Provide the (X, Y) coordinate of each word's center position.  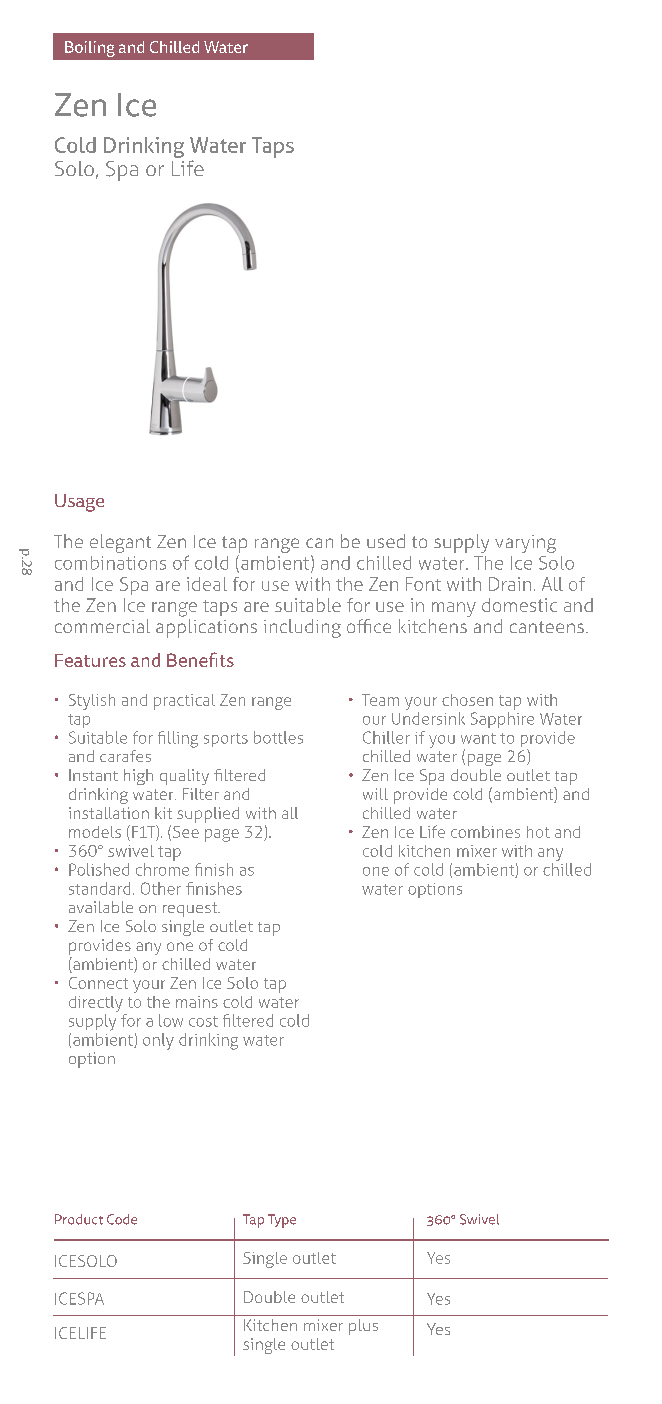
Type (282, 1221)
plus (363, 1327)
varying (525, 544)
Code (122, 1219)
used (386, 541)
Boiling (90, 49)
